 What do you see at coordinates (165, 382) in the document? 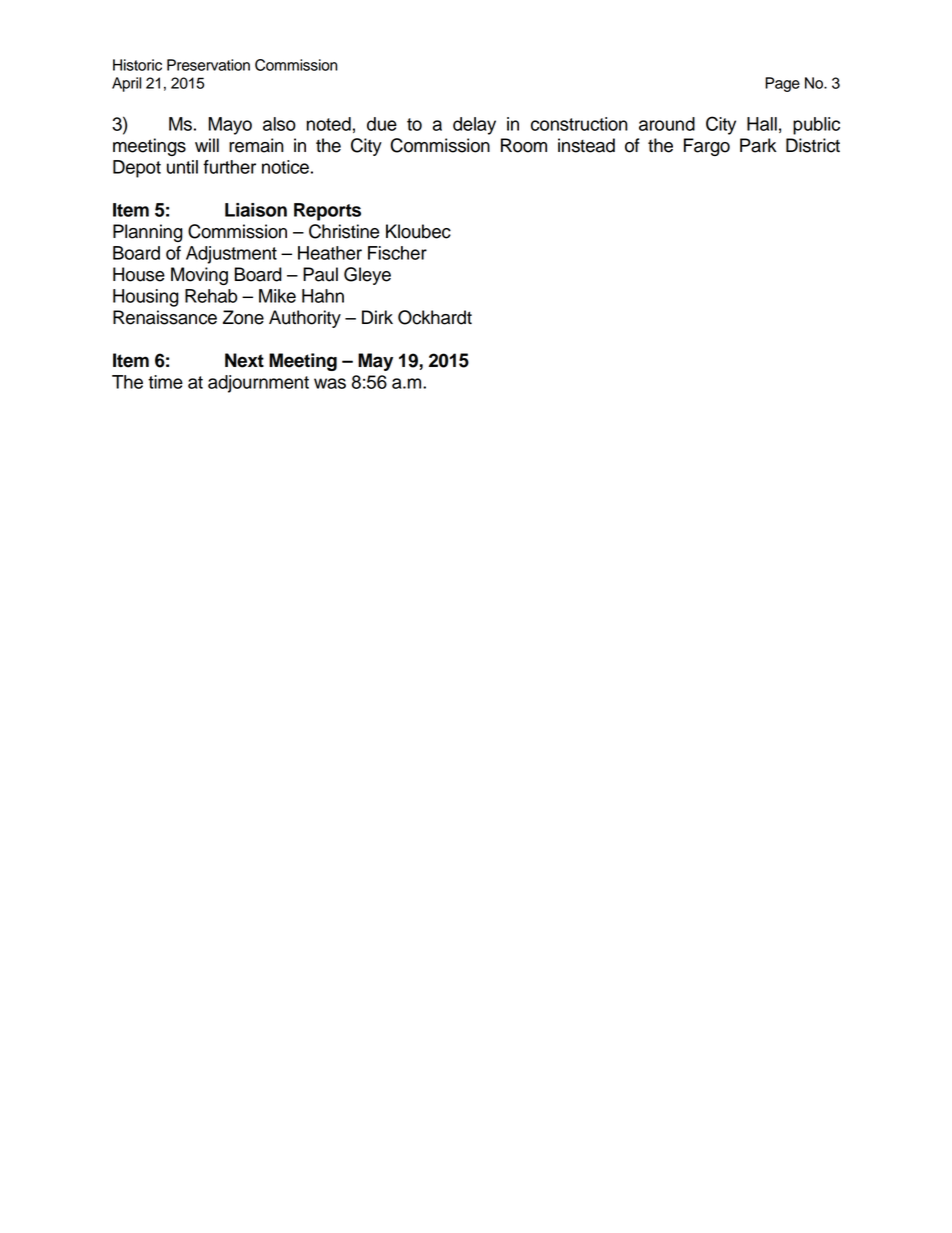
I see `time` at bounding box center [165, 382].
